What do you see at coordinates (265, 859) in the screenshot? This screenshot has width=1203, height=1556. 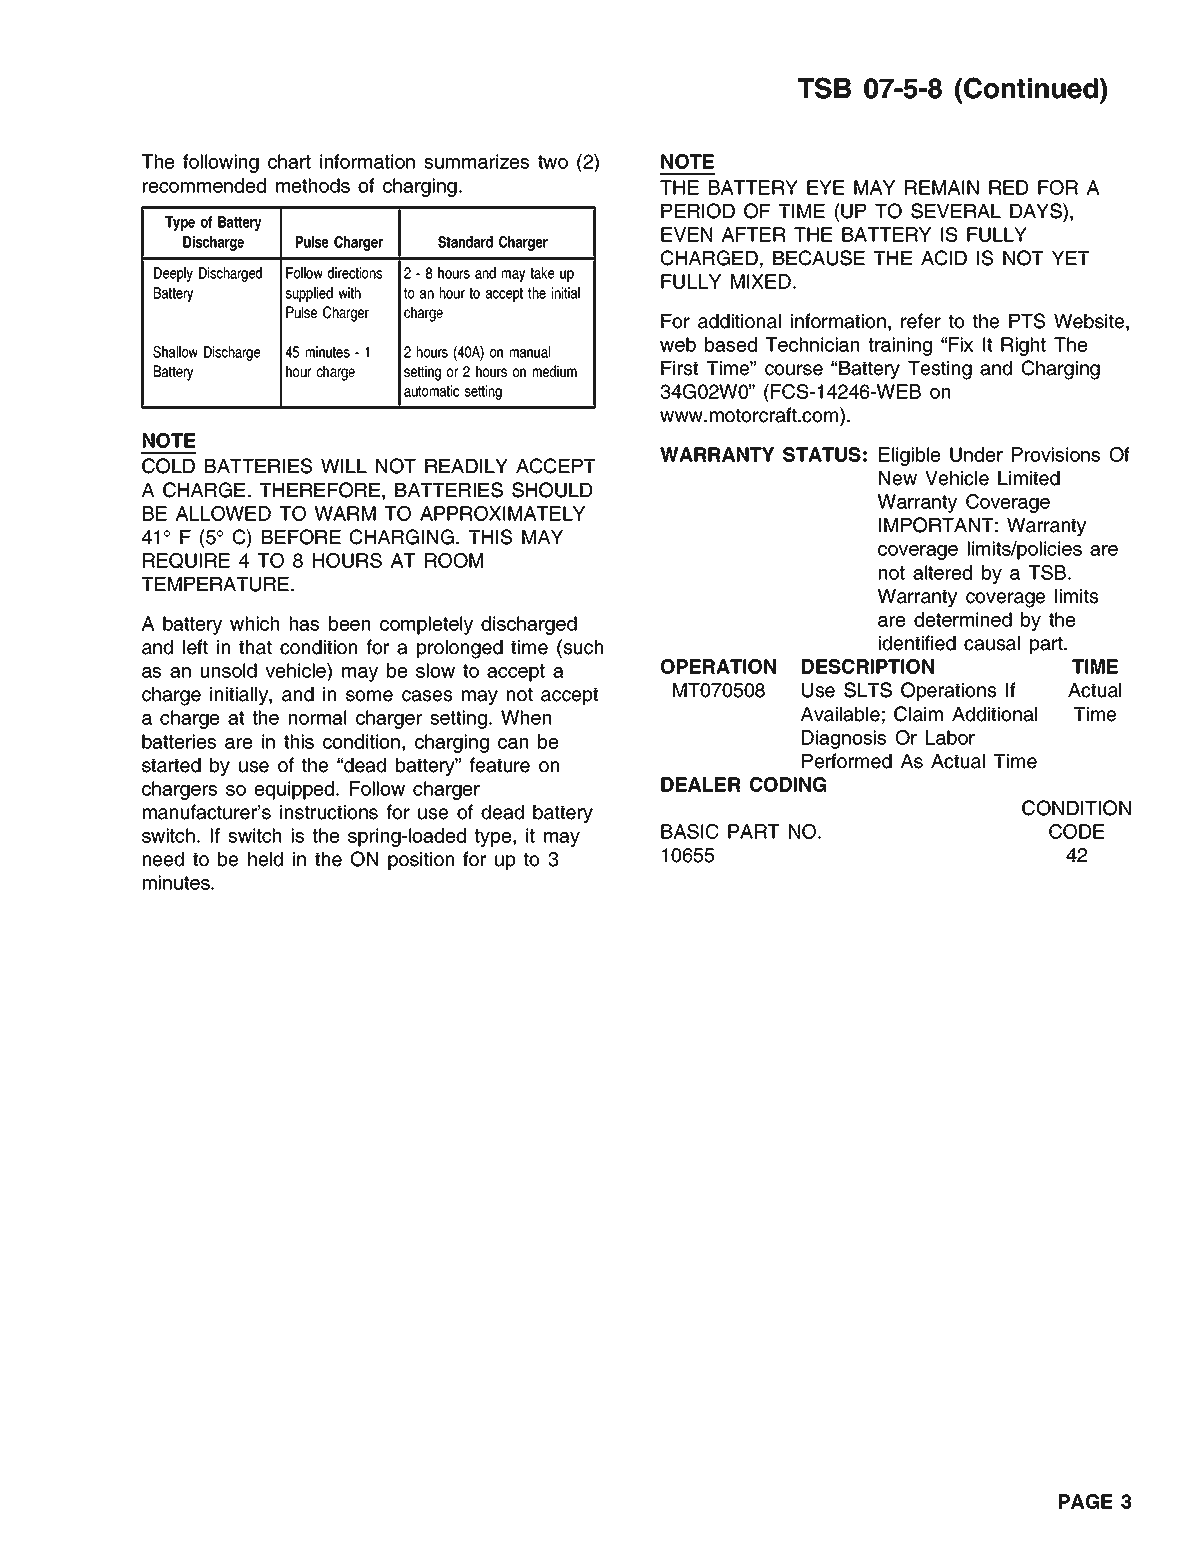 I see `held` at bounding box center [265, 859].
